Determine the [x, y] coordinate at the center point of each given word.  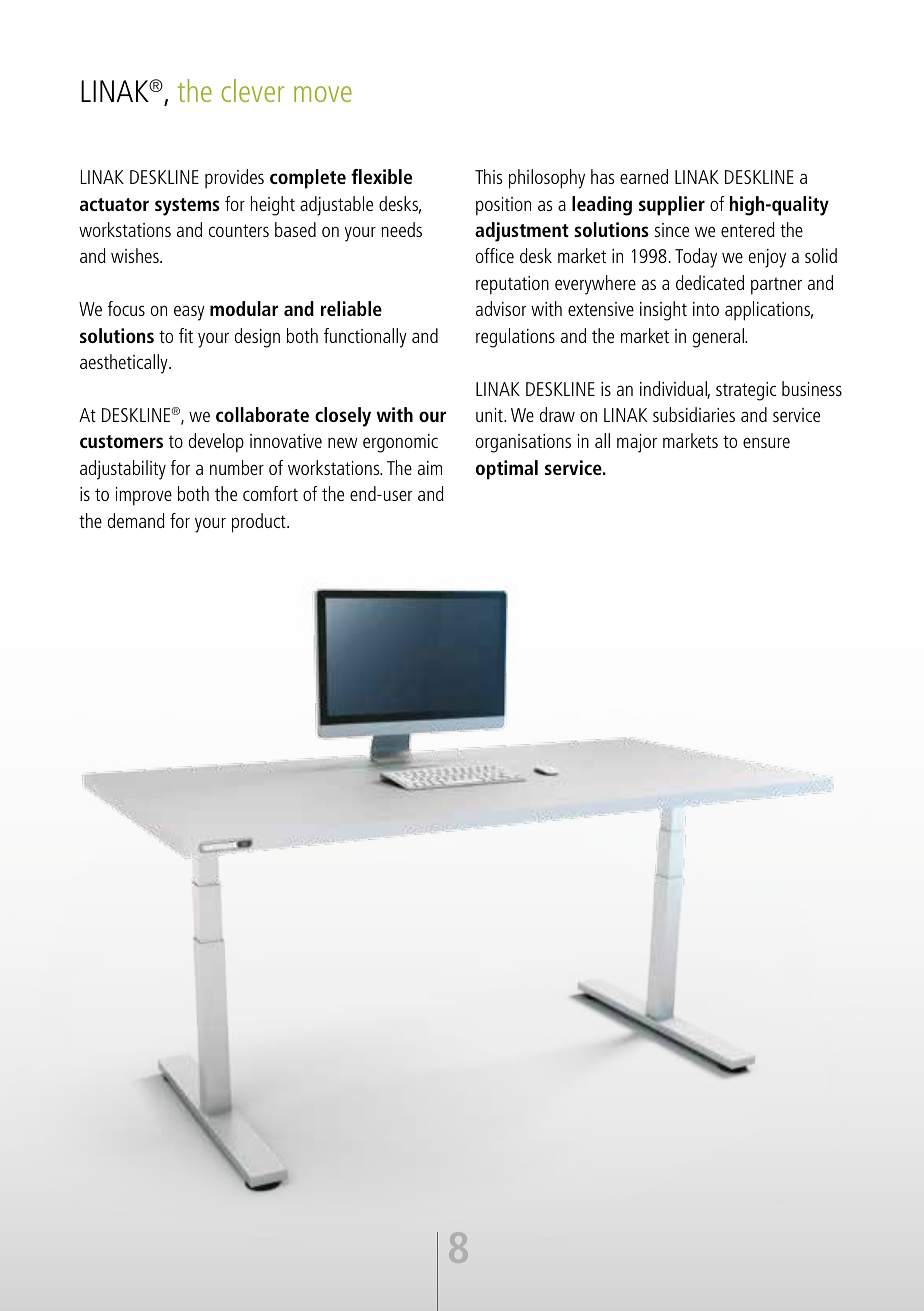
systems [187, 207]
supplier [672, 206]
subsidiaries [694, 414]
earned [644, 176]
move [323, 94]
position [503, 206]
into [706, 309]
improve [144, 496]
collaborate [262, 414]
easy [189, 313]
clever [252, 90]
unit [490, 415]
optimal [507, 470]
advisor [501, 308]
